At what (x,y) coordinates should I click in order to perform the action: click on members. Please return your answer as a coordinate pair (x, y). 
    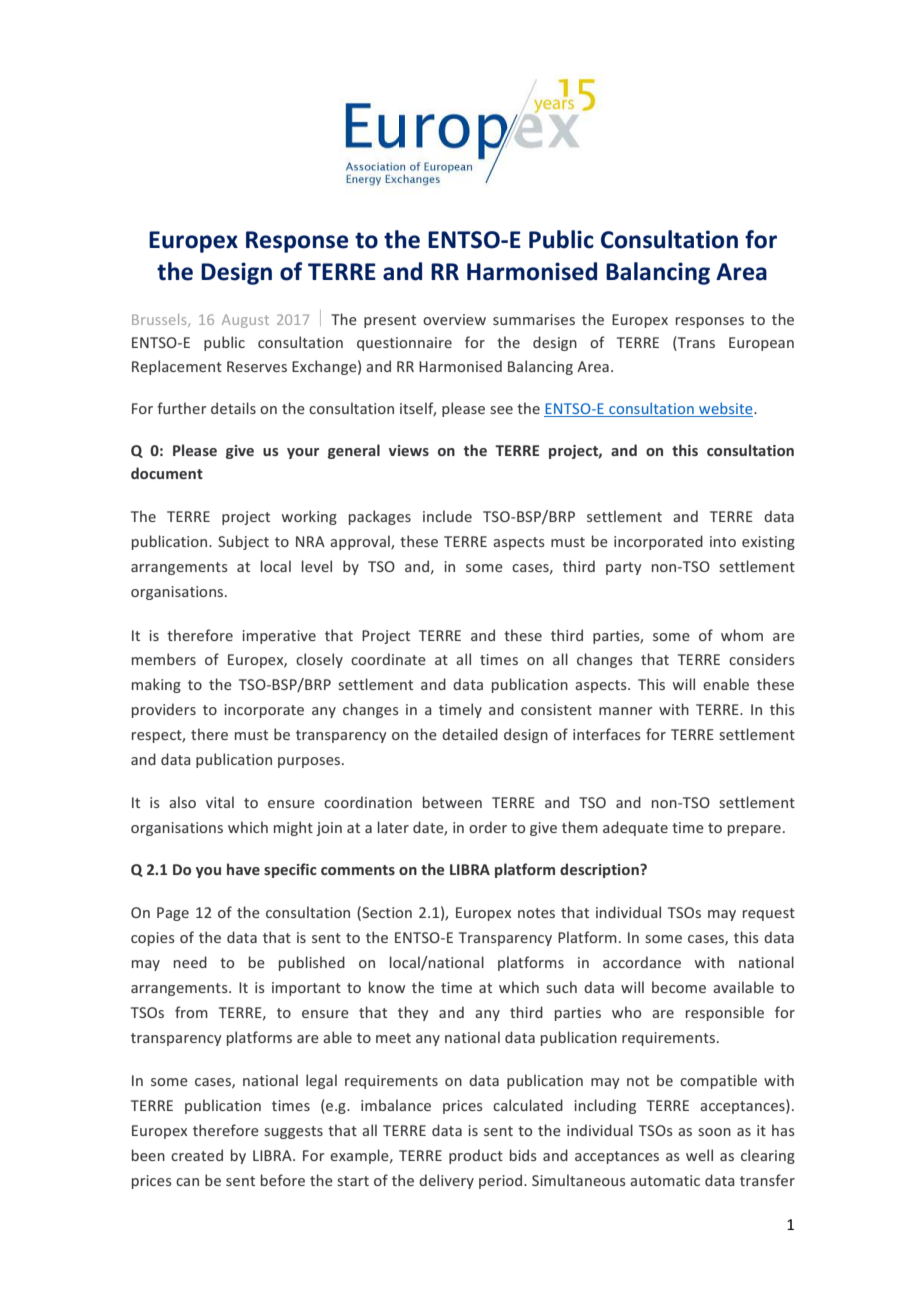
    Looking at the image, I should click on (164, 659).
